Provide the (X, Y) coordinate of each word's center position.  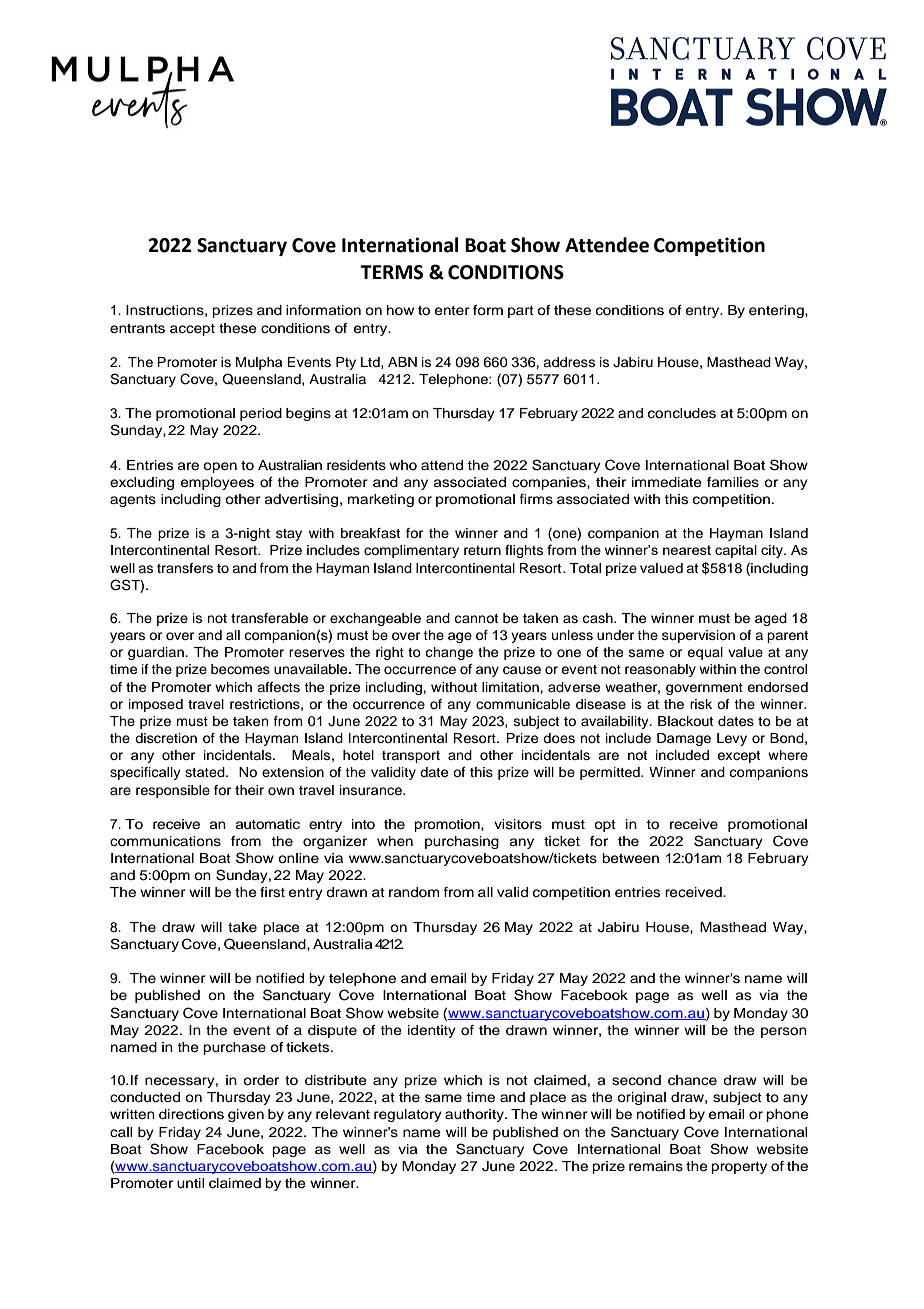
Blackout (685, 721)
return (482, 550)
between (630, 858)
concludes (682, 413)
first (272, 892)
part (521, 312)
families (733, 482)
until (190, 1183)
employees (217, 483)
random (414, 892)
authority (475, 1115)
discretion (166, 738)
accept (192, 330)
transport (411, 757)
